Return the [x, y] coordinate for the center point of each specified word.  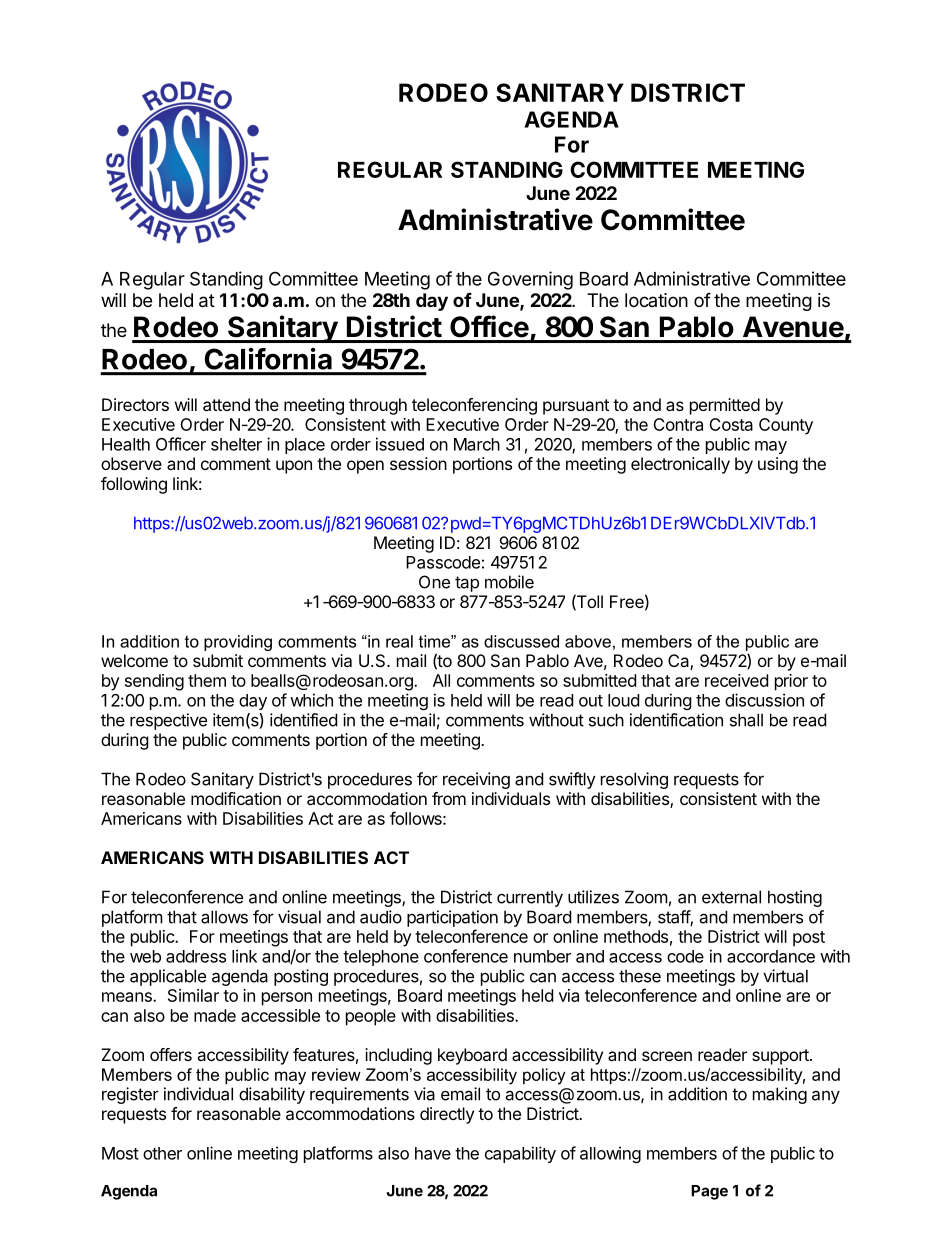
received [736, 680]
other [162, 1153]
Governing [530, 280]
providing [238, 643]
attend [226, 404]
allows [224, 917]
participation [452, 918]
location [656, 300]
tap [467, 584]
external [731, 897]
